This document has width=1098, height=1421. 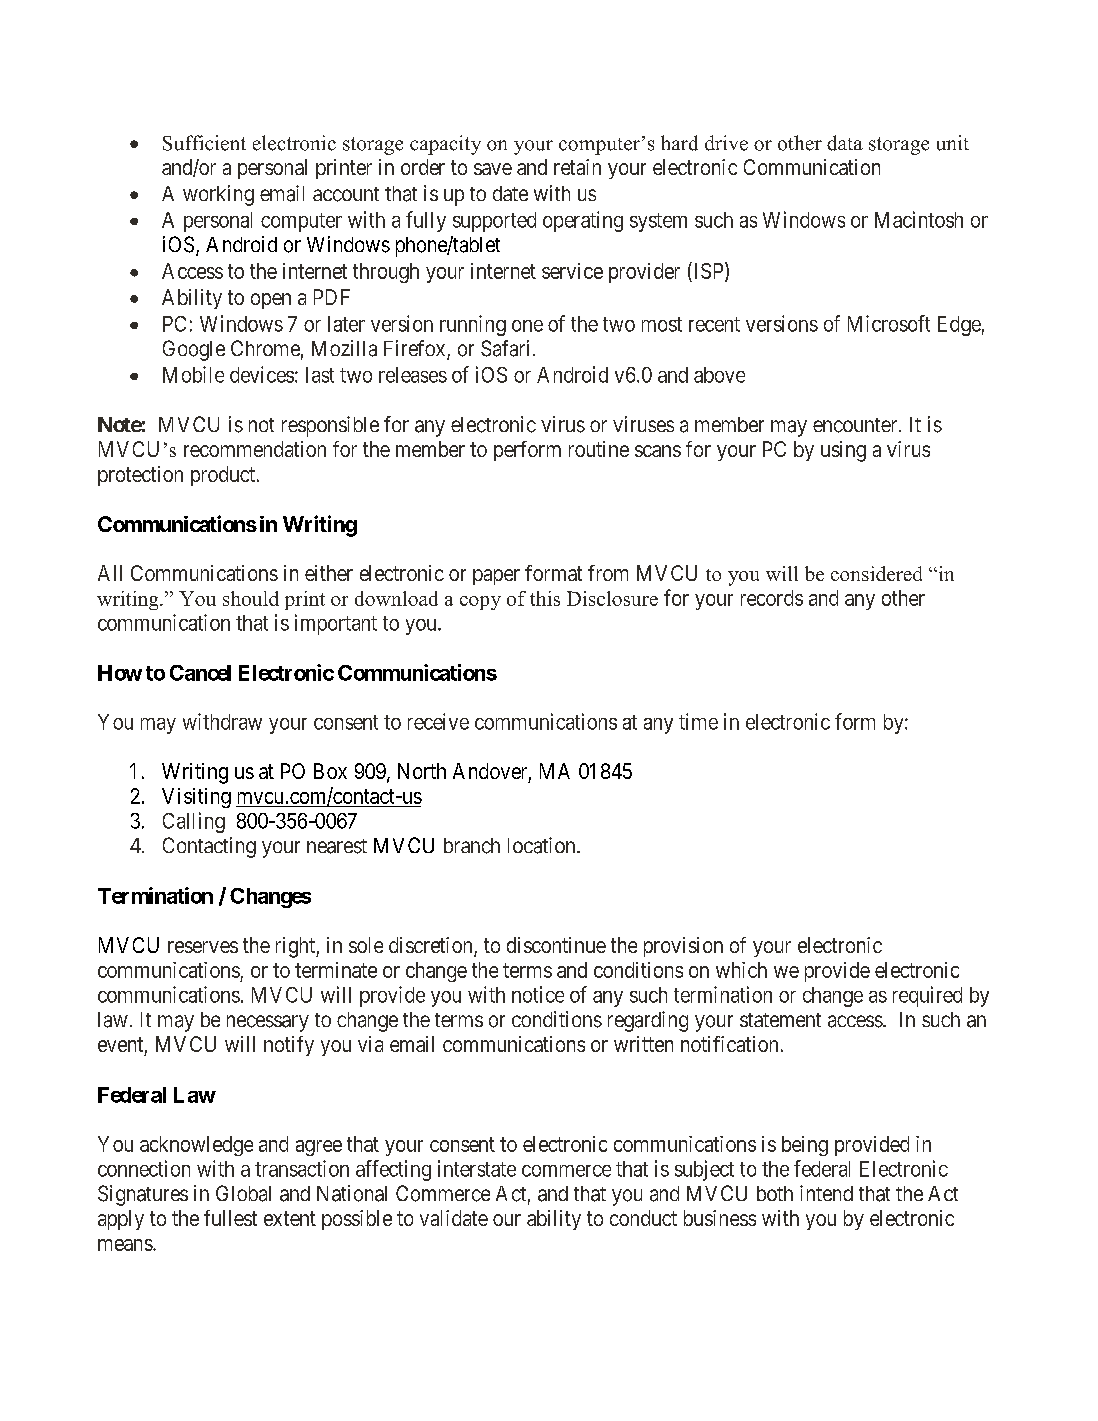 I want to click on Calling, so click(x=194, y=822).
